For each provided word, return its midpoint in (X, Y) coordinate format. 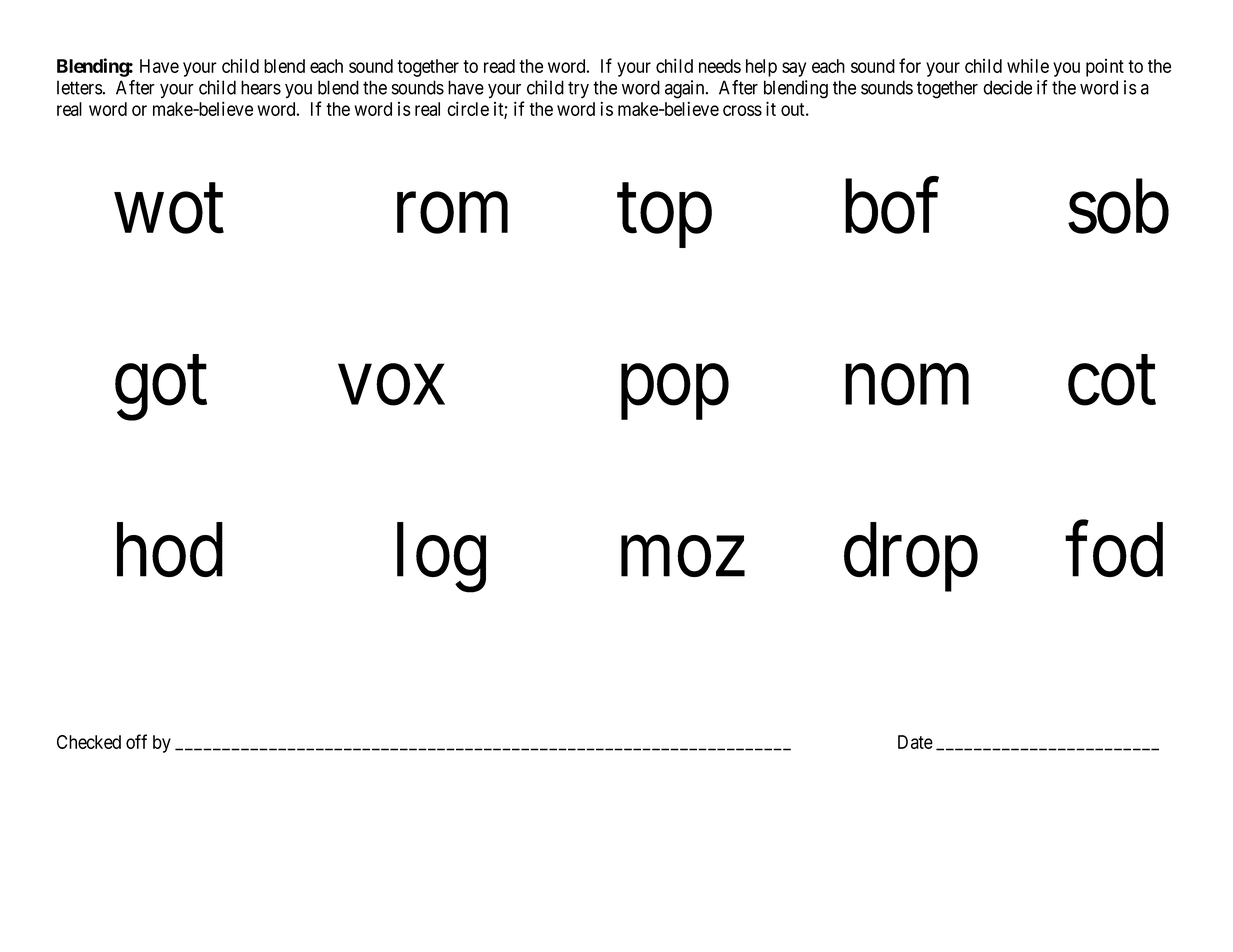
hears (261, 87)
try (578, 89)
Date (915, 742)
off (136, 741)
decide (1007, 87)
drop (911, 557)
